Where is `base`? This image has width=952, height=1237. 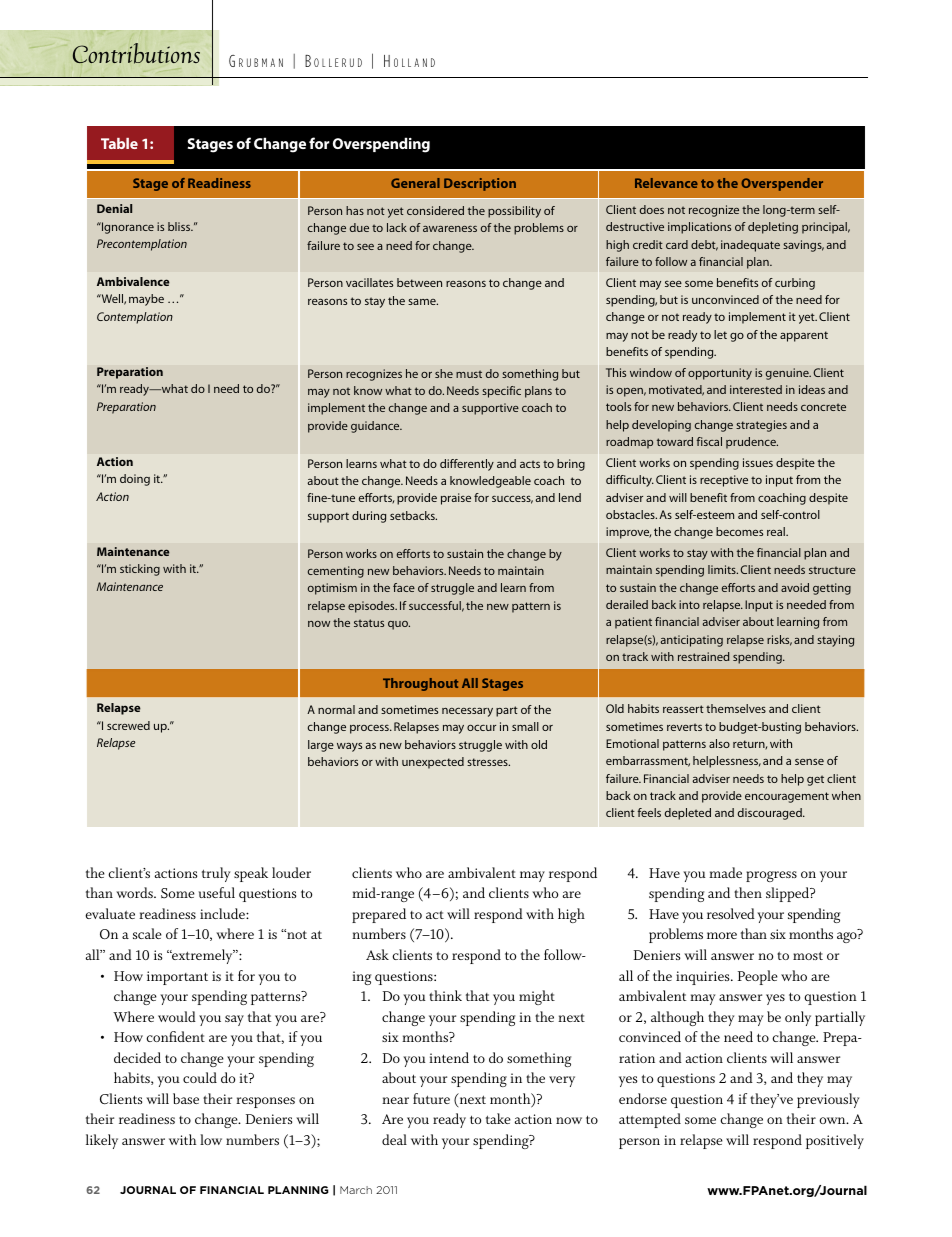 base is located at coordinates (186, 1098).
